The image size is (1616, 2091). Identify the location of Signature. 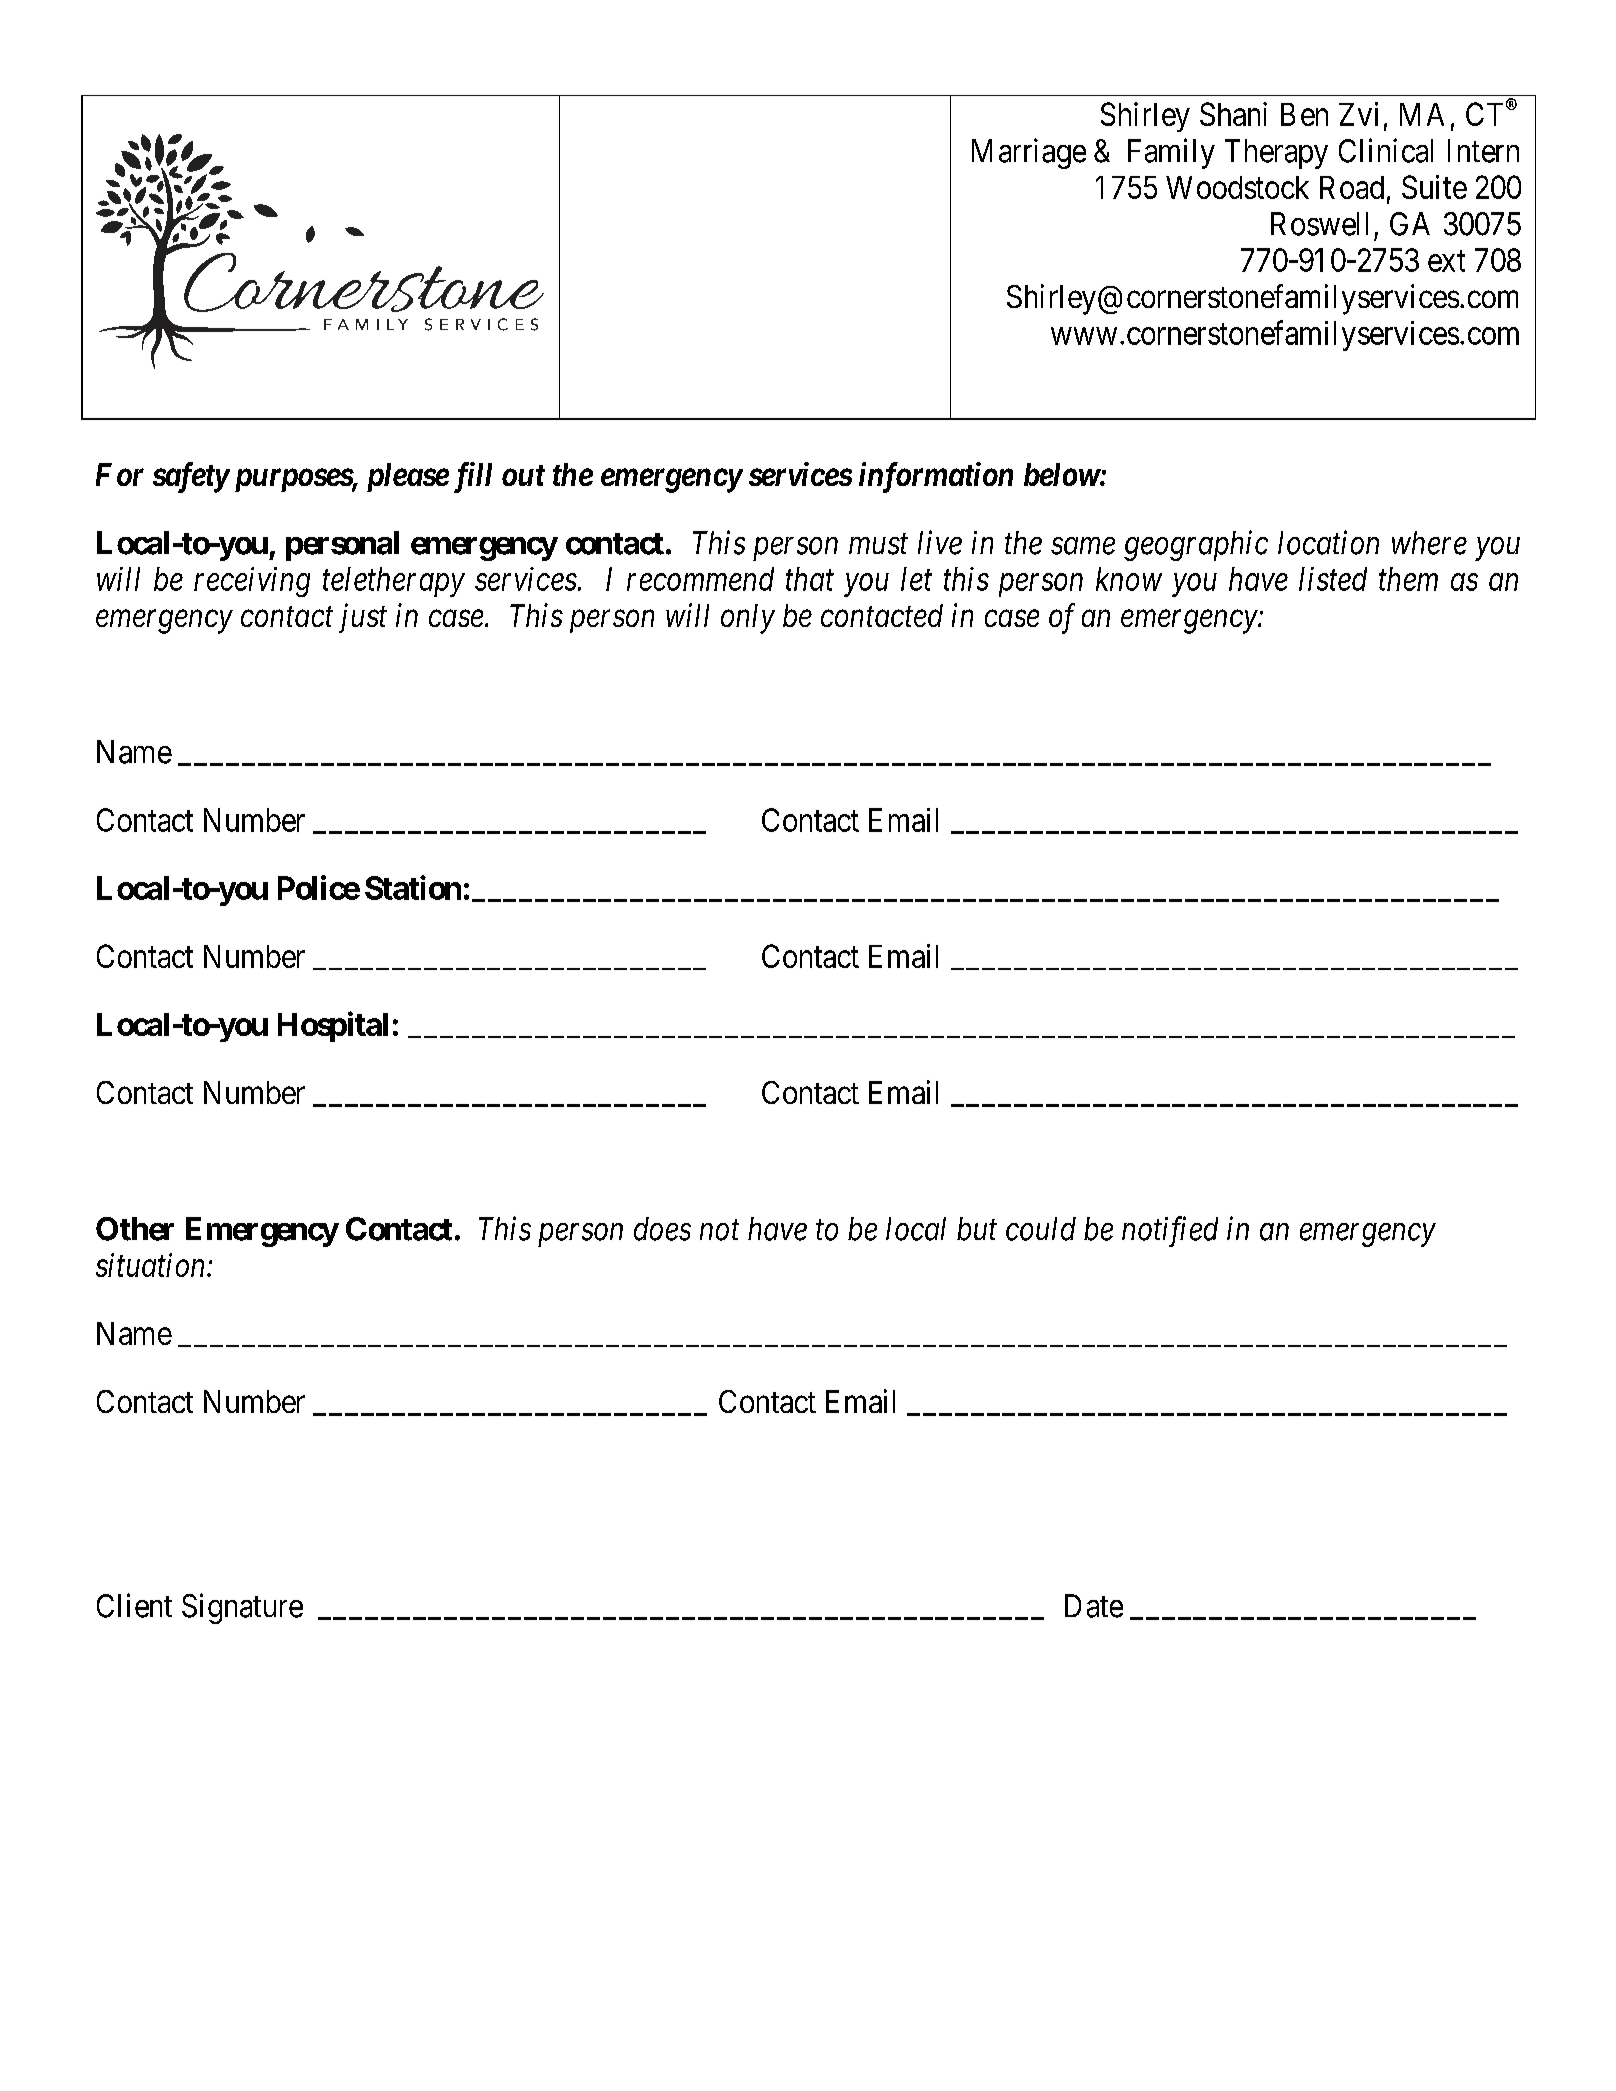
(242, 1608).
